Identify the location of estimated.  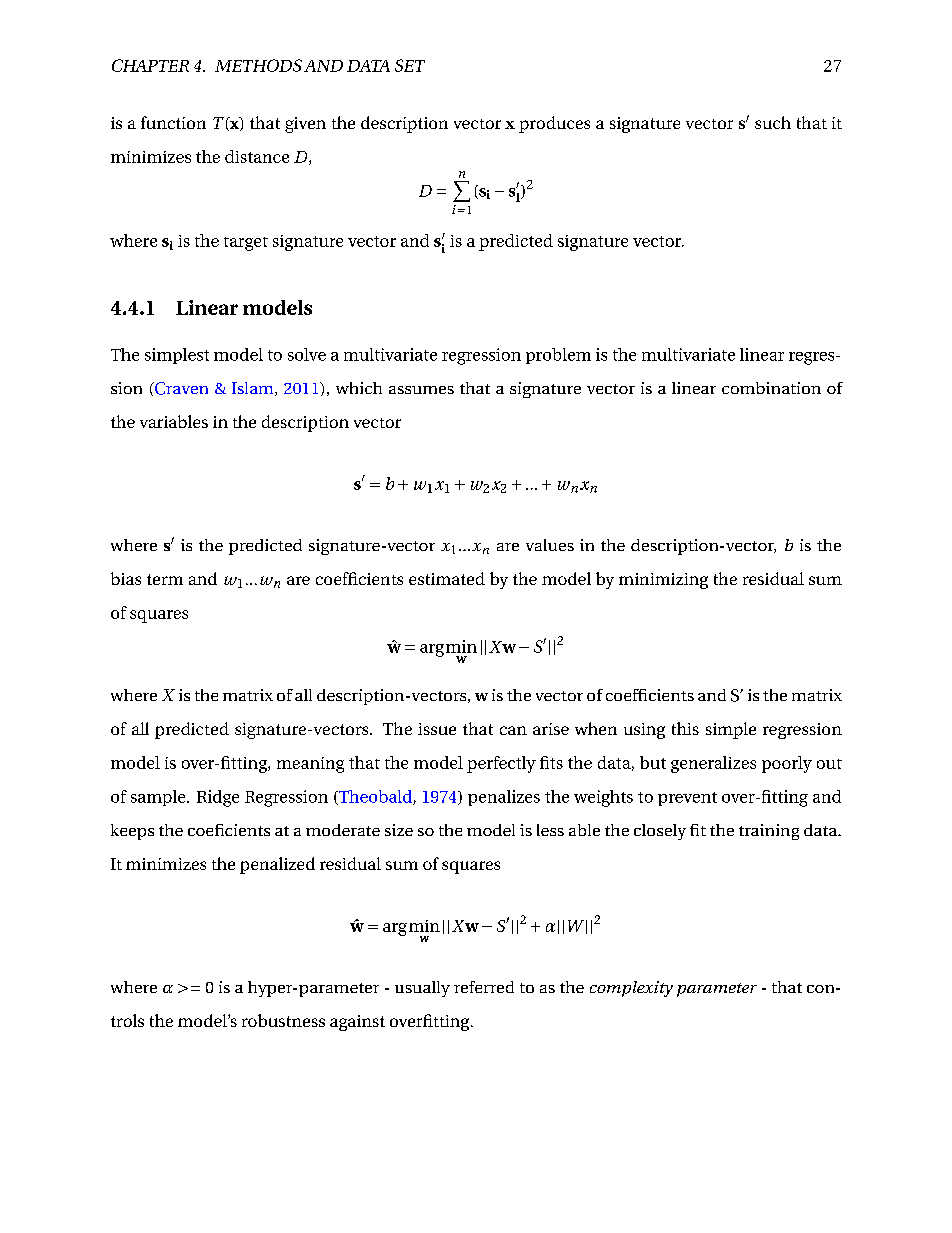
(447, 578).
